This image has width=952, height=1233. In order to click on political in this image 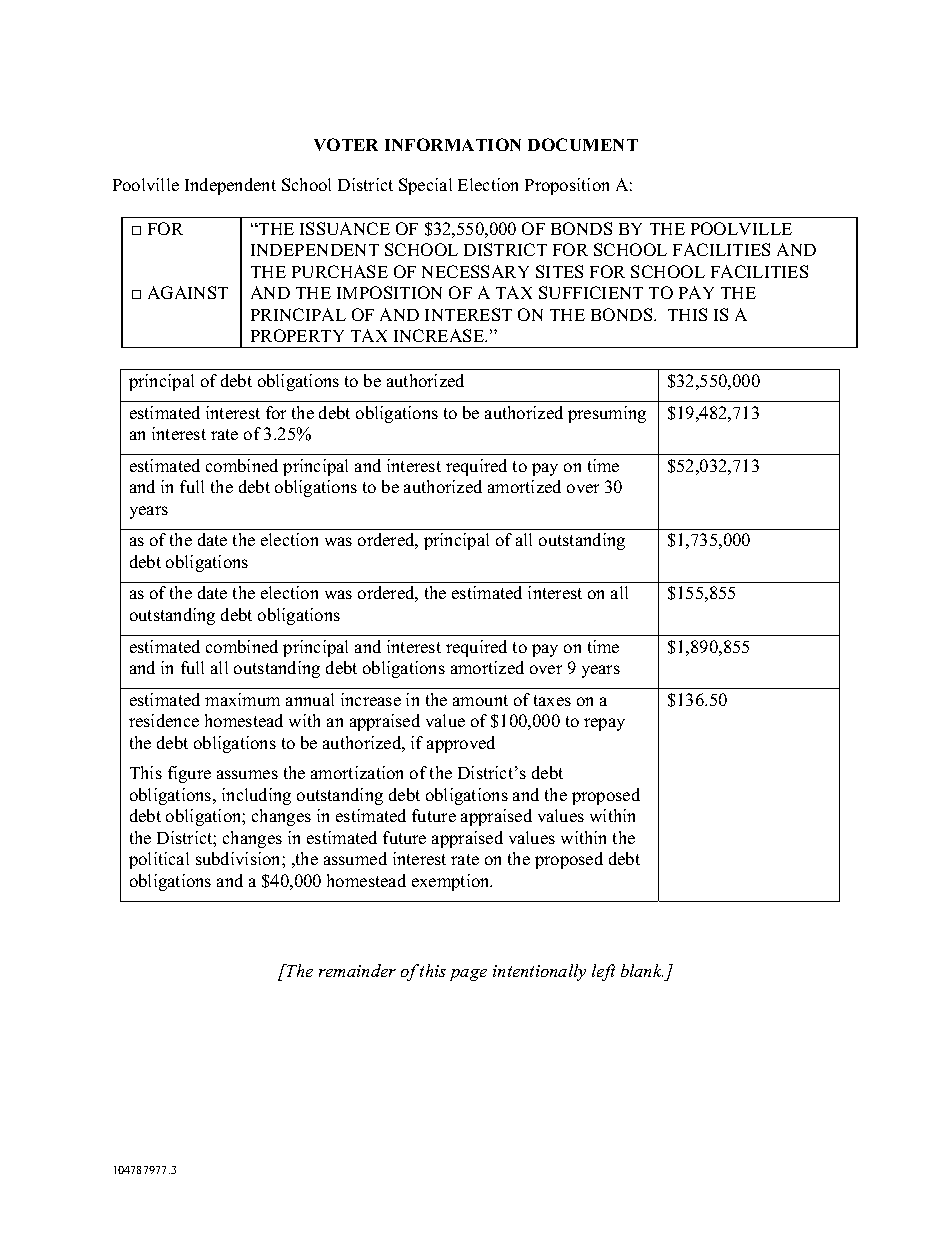, I will do `click(159, 860)`.
